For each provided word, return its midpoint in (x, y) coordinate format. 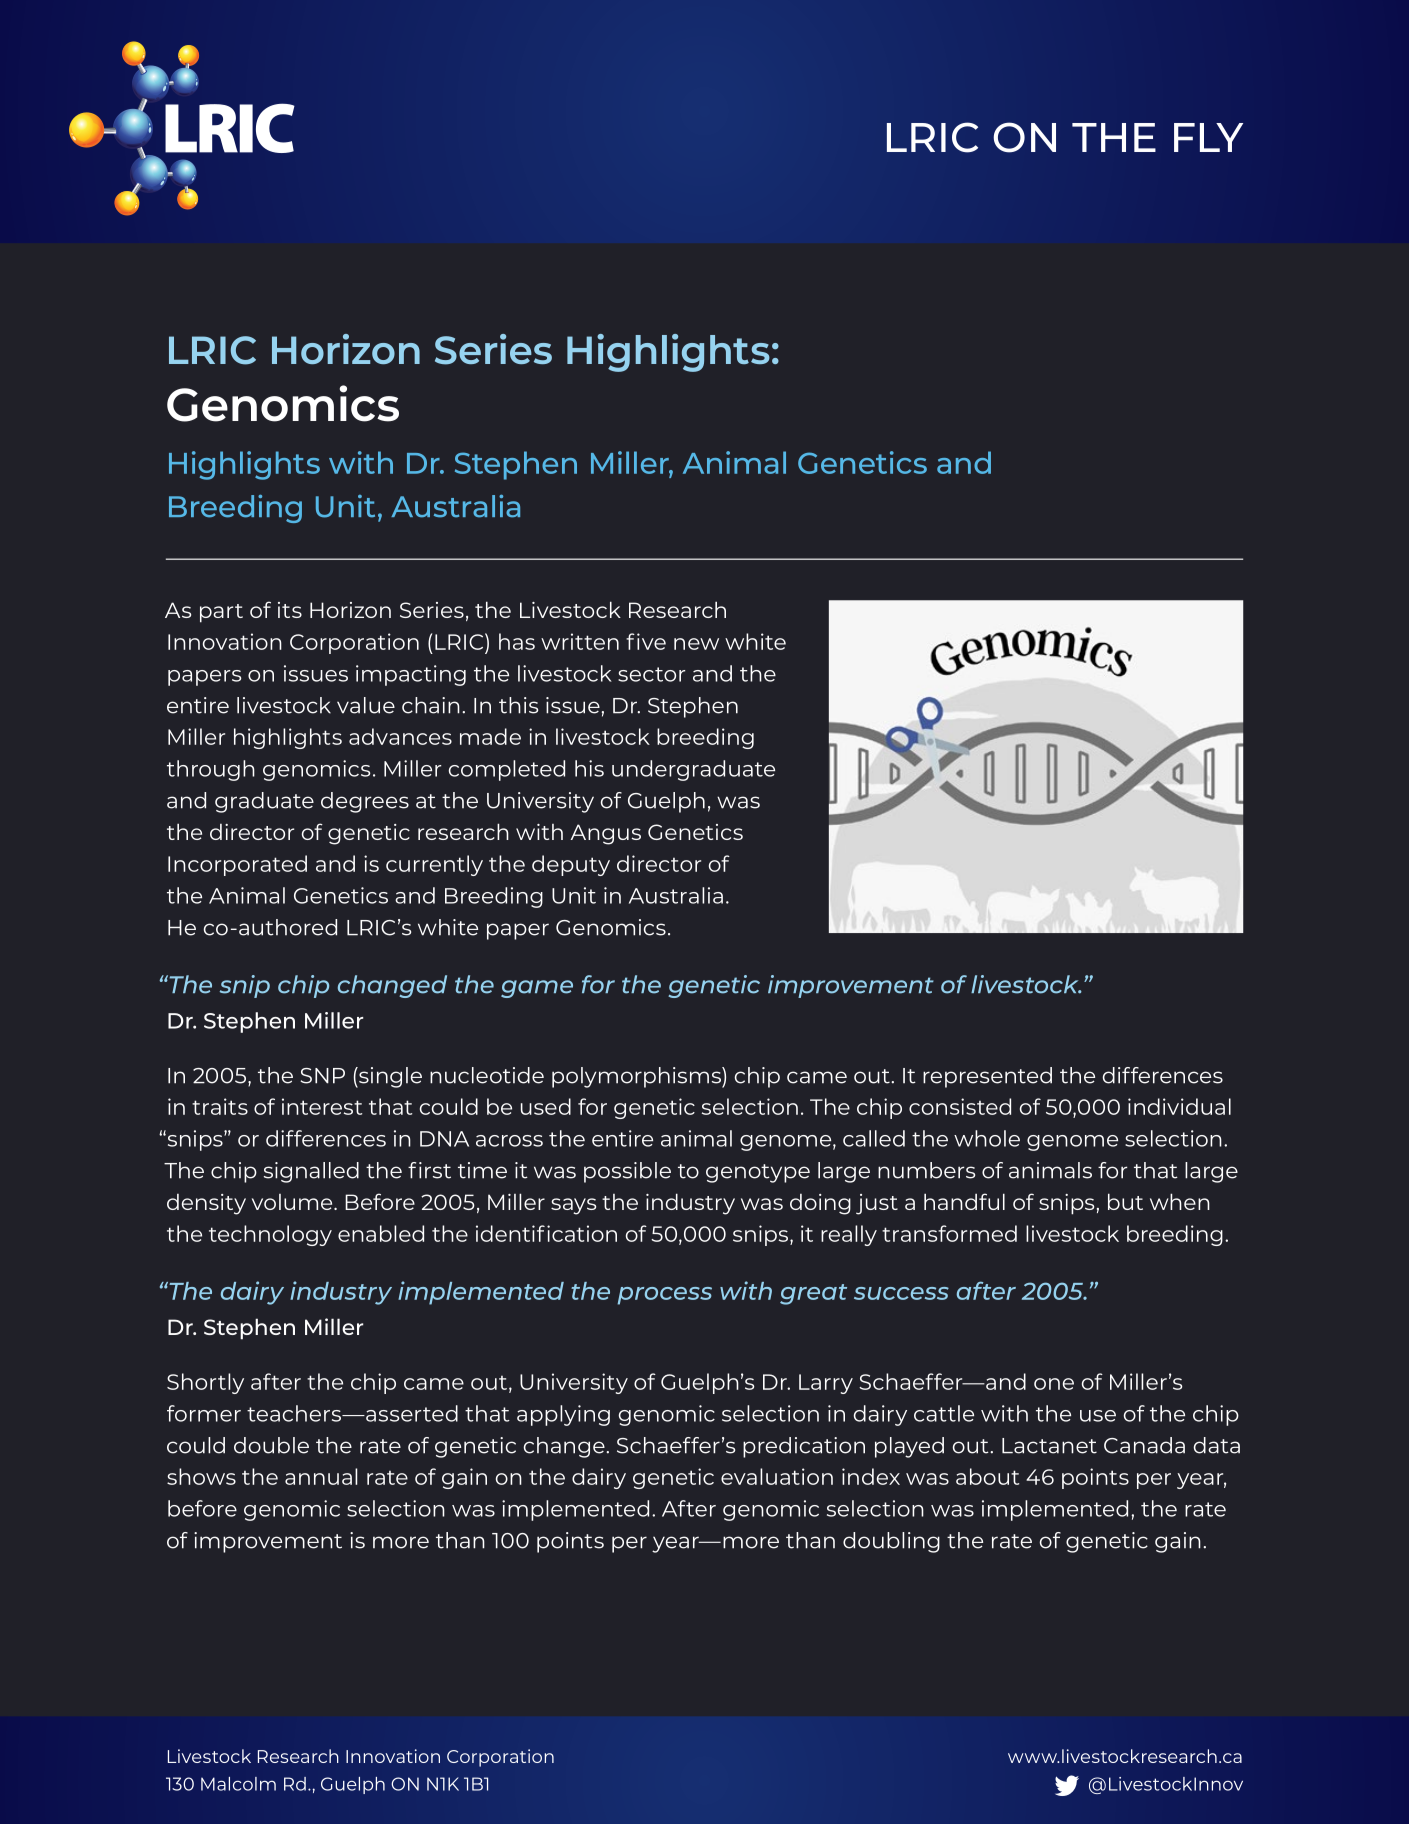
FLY (1208, 137)
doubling (891, 1542)
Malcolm (238, 1784)
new (696, 644)
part (221, 613)
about (987, 1476)
